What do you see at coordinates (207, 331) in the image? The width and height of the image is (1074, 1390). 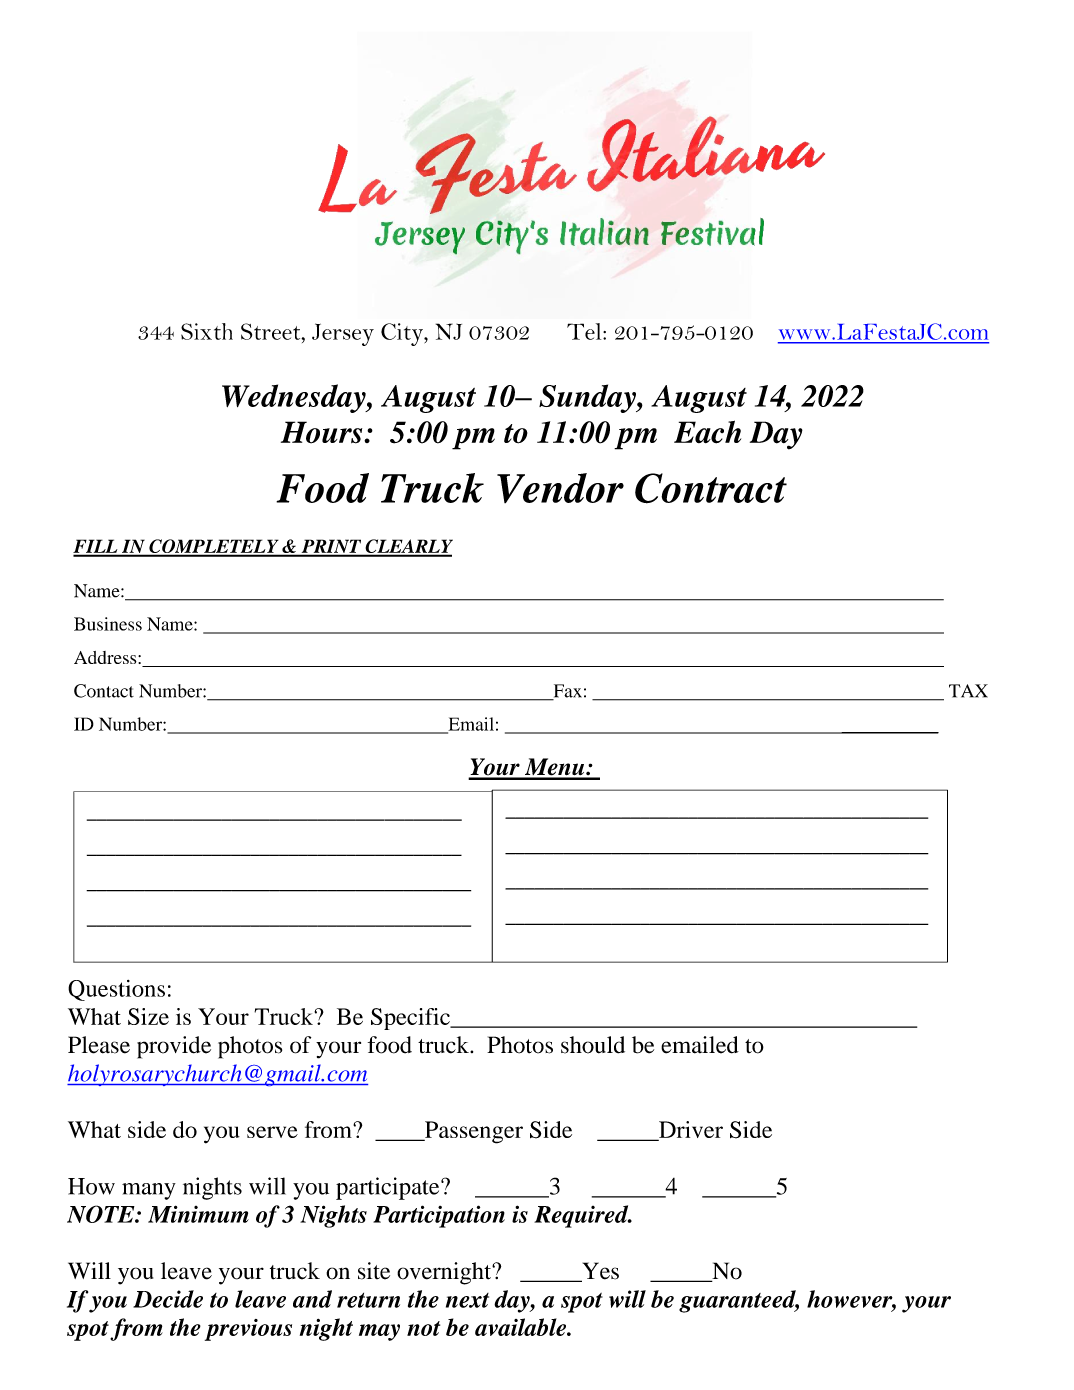 I see `Sixth` at bounding box center [207, 331].
